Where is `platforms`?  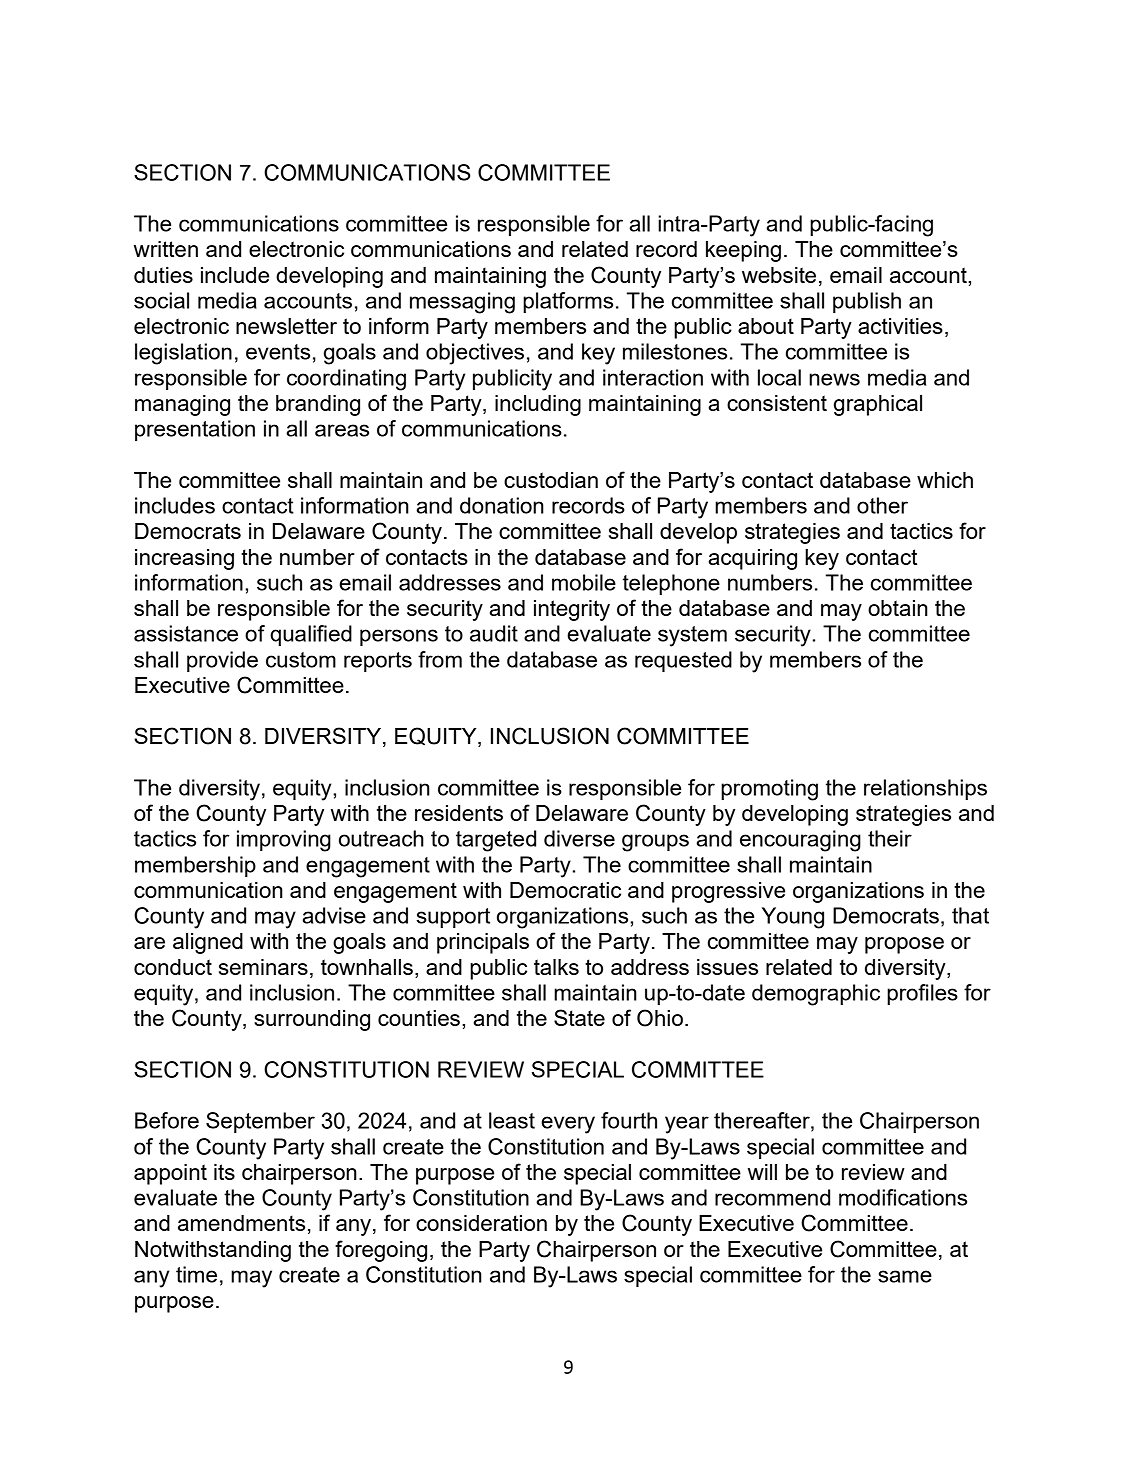 platforms is located at coordinates (568, 302).
